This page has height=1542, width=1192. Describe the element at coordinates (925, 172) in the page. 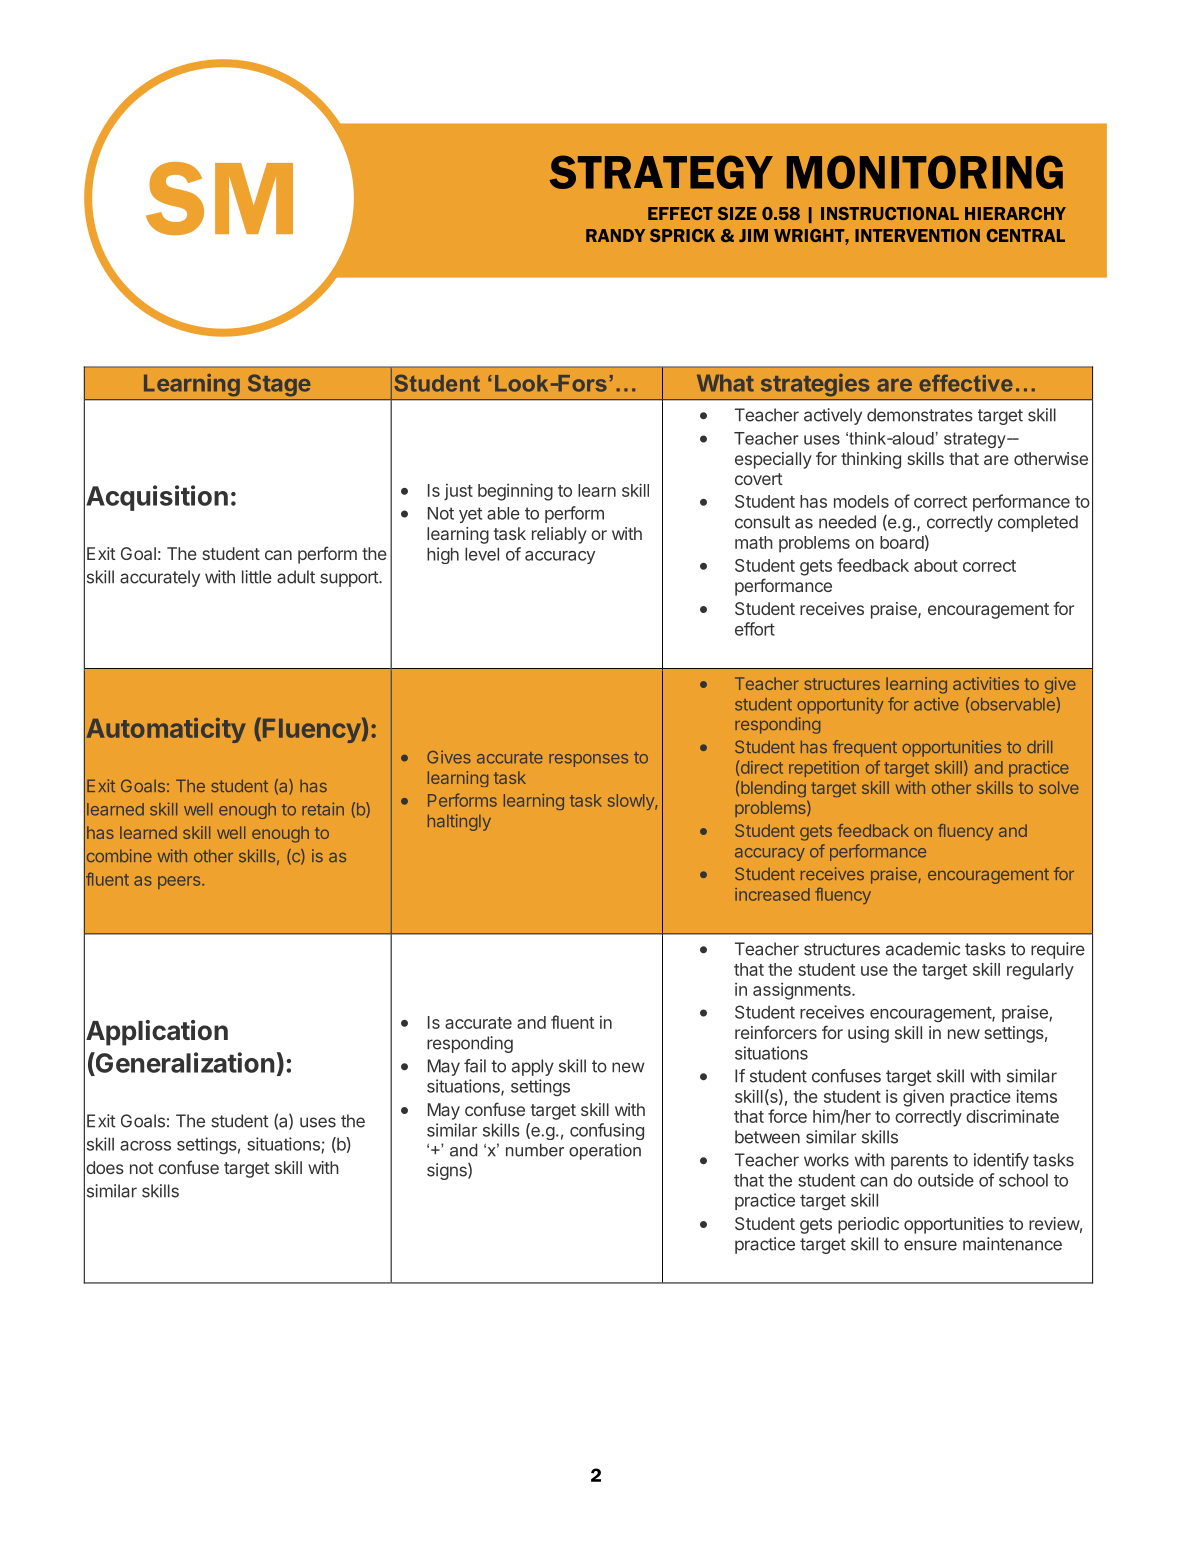

I see `MONITORING` at that location.
